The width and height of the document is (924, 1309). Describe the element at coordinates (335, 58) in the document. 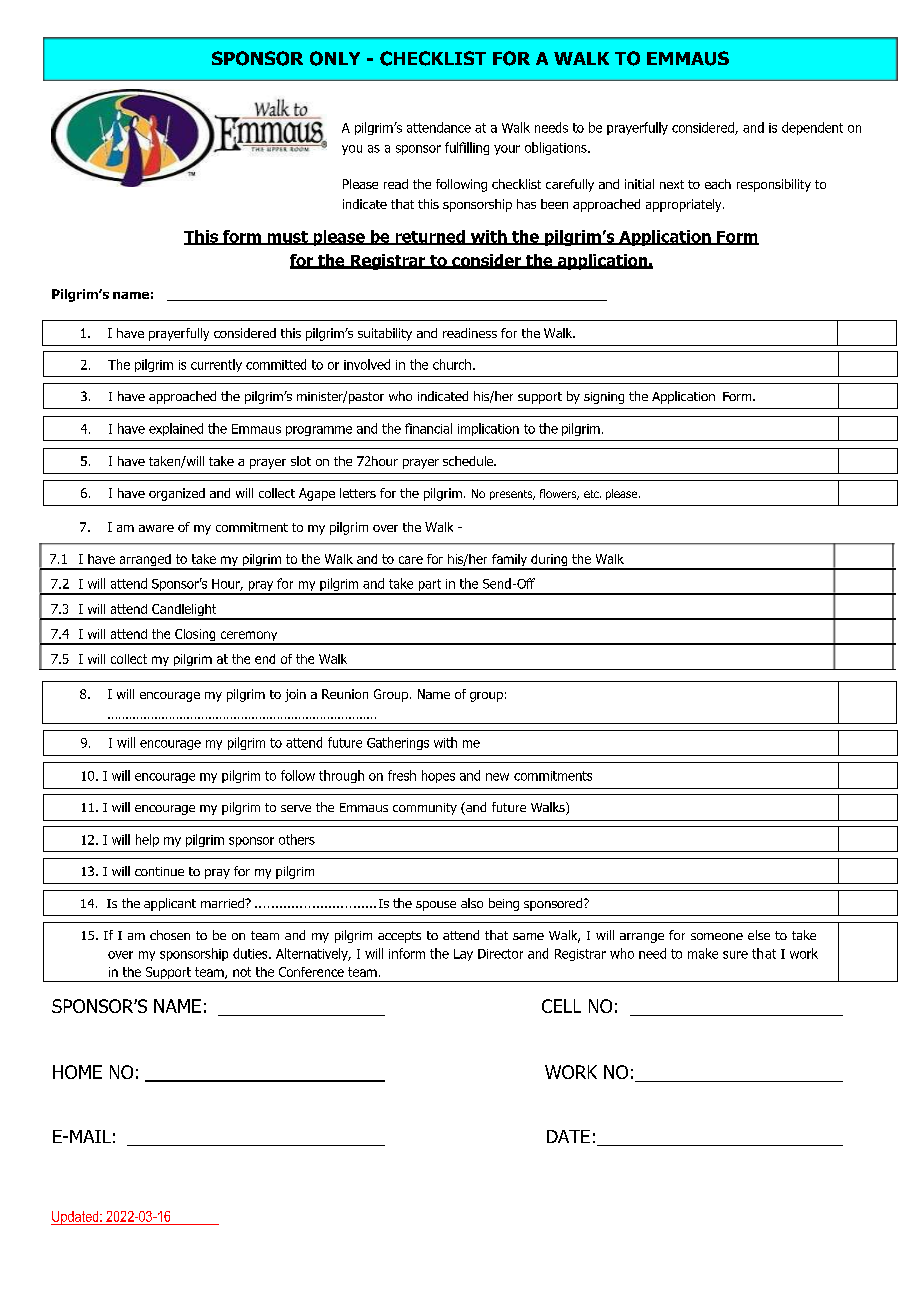

I see `ONLY` at that location.
